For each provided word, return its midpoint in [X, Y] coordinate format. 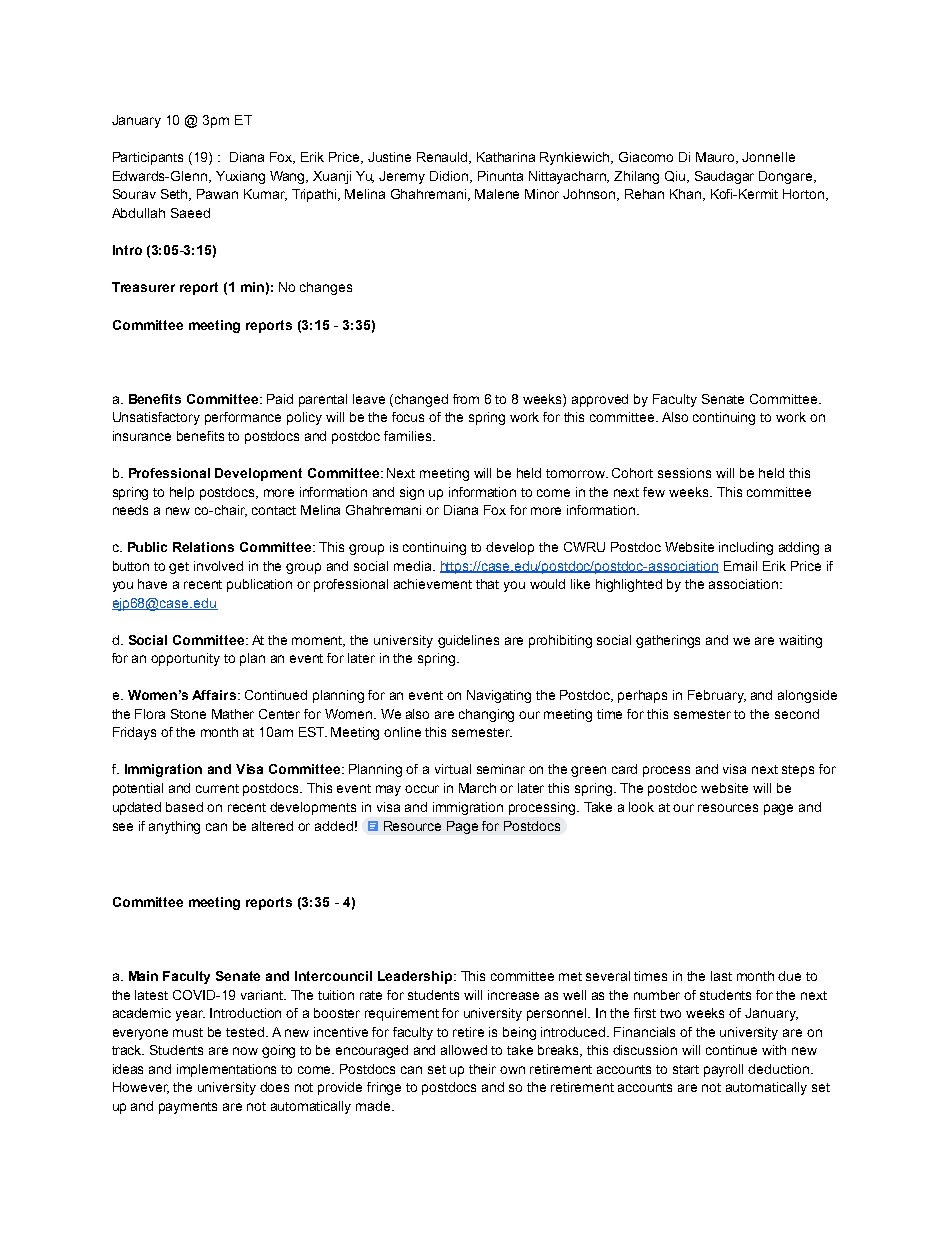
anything [174, 827]
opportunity [185, 659]
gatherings [668, 641]
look [641, 807]
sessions [684, 473]
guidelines [468, 641]
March [477, 788]
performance [243, 418]
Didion [450, 177]
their [482, 1069]
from [466, 399]
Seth [176, 195]
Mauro [717, 158]
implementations [226, 1070]
